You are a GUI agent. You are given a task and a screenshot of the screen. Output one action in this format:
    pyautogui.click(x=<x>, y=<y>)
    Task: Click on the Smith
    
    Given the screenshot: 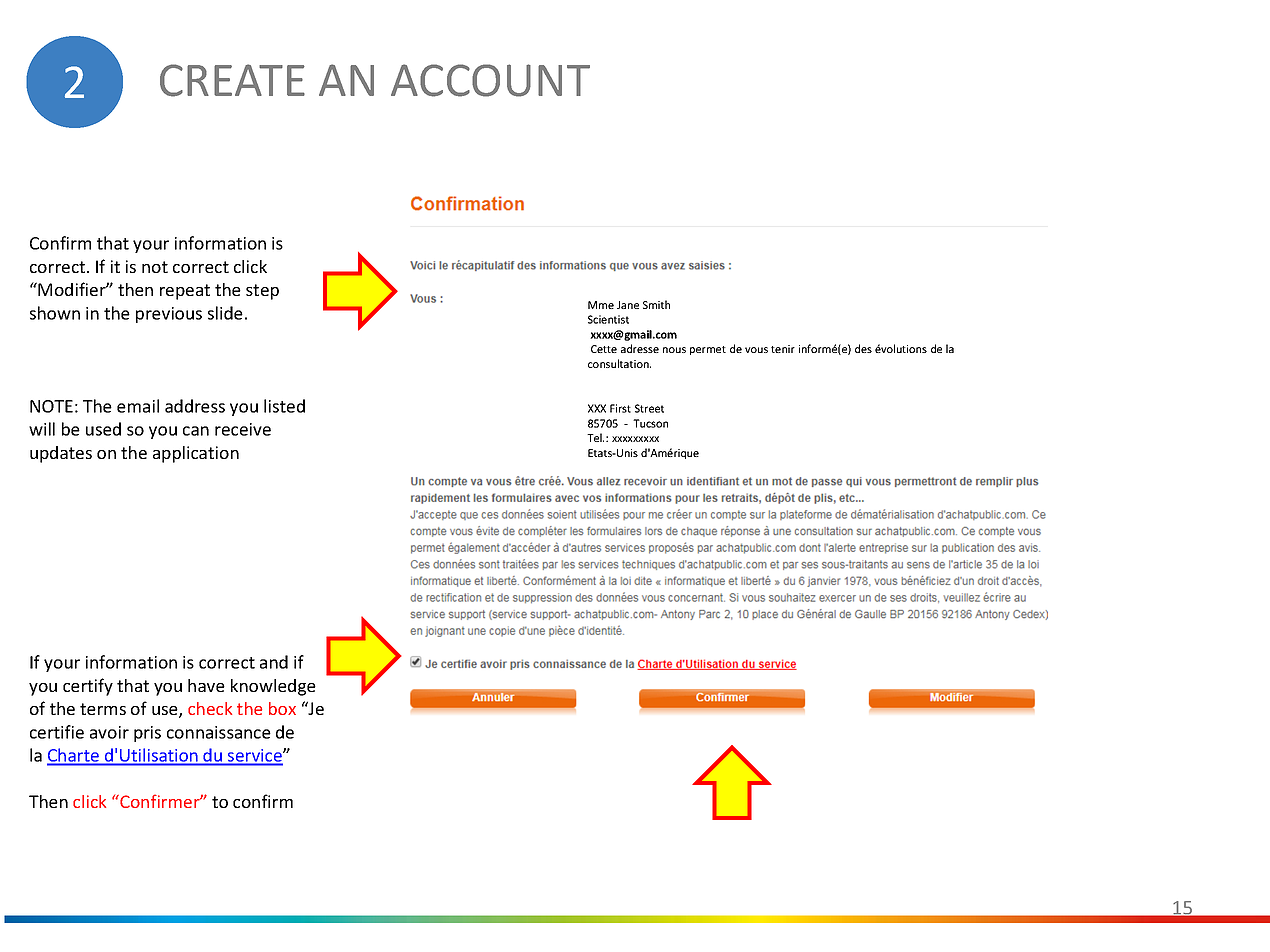 What is the action you would take?
    pyautogui.click(x=656, y=304)
